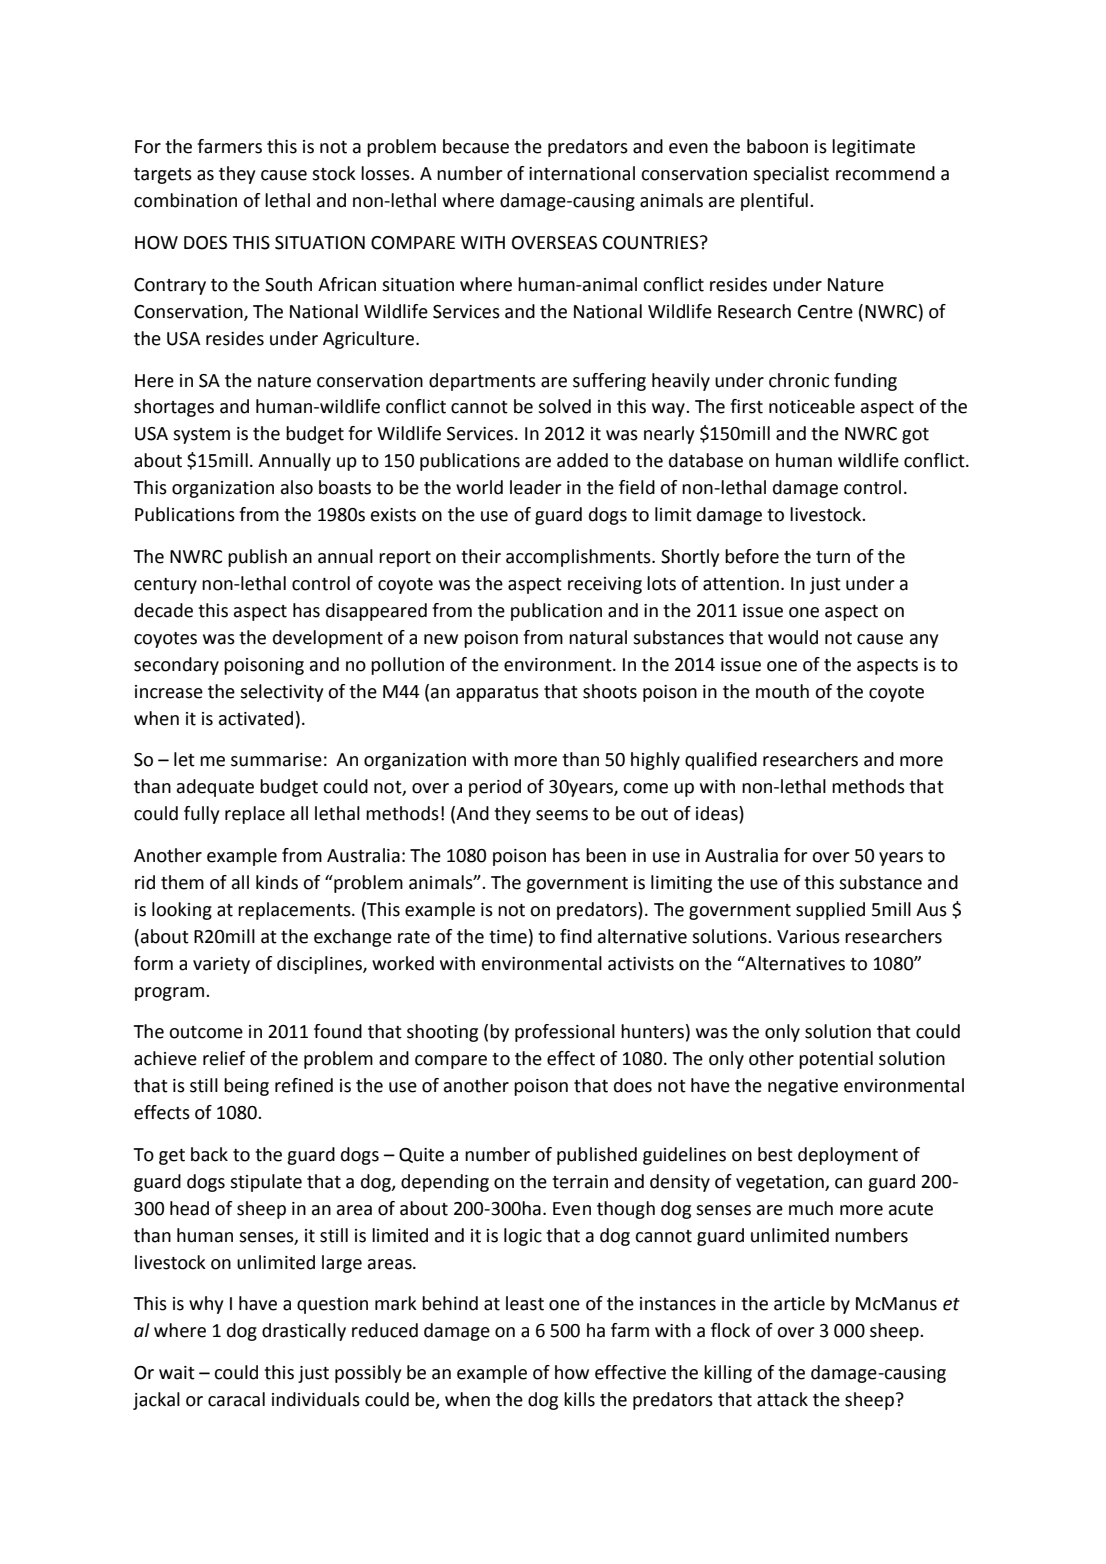 This screenshot has height=1564, width=1106. Describe the element at coordinates (721, 761) in the screenshot. I see `qualified` at that location.
